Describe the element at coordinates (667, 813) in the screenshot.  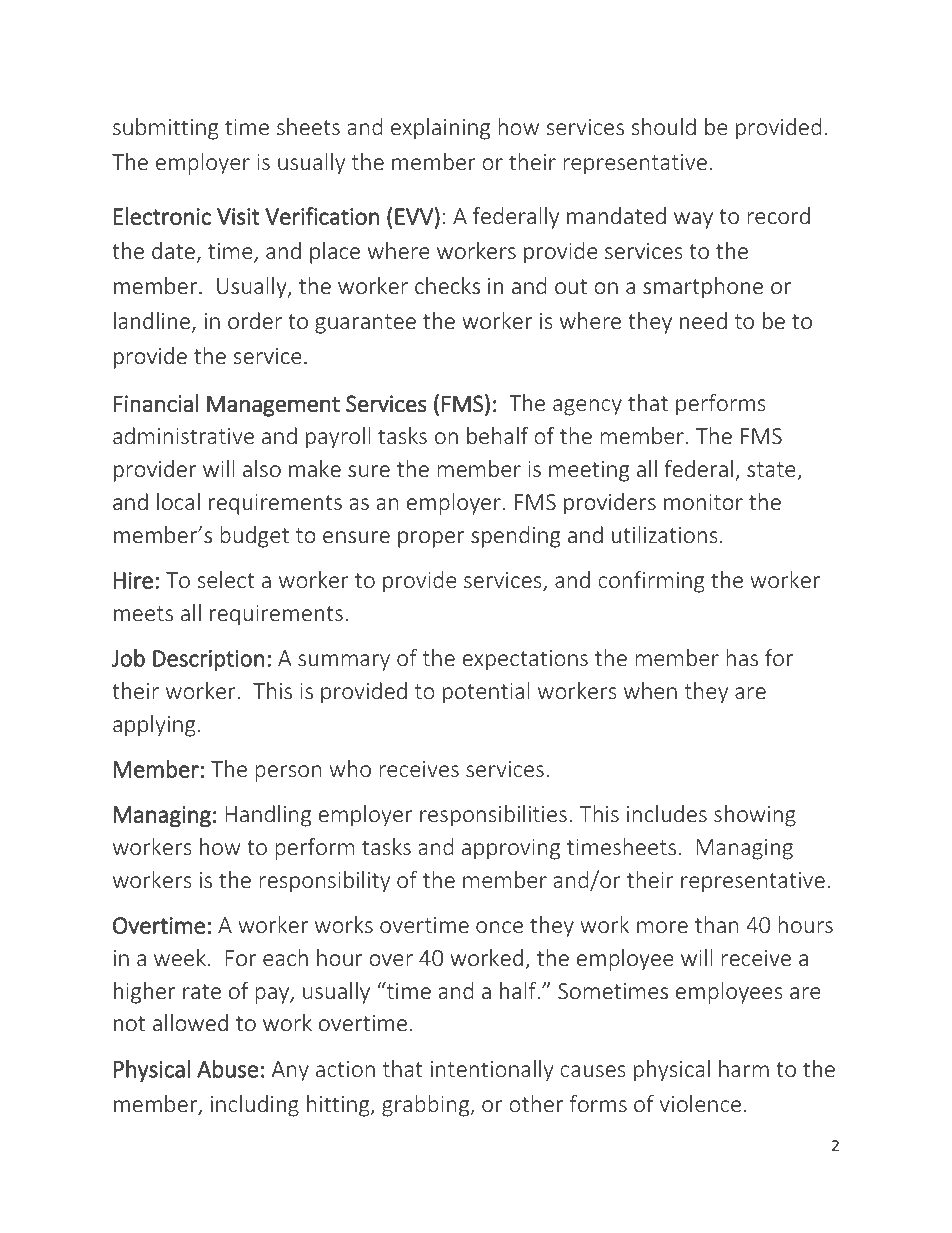
I see `includes` at that location.
